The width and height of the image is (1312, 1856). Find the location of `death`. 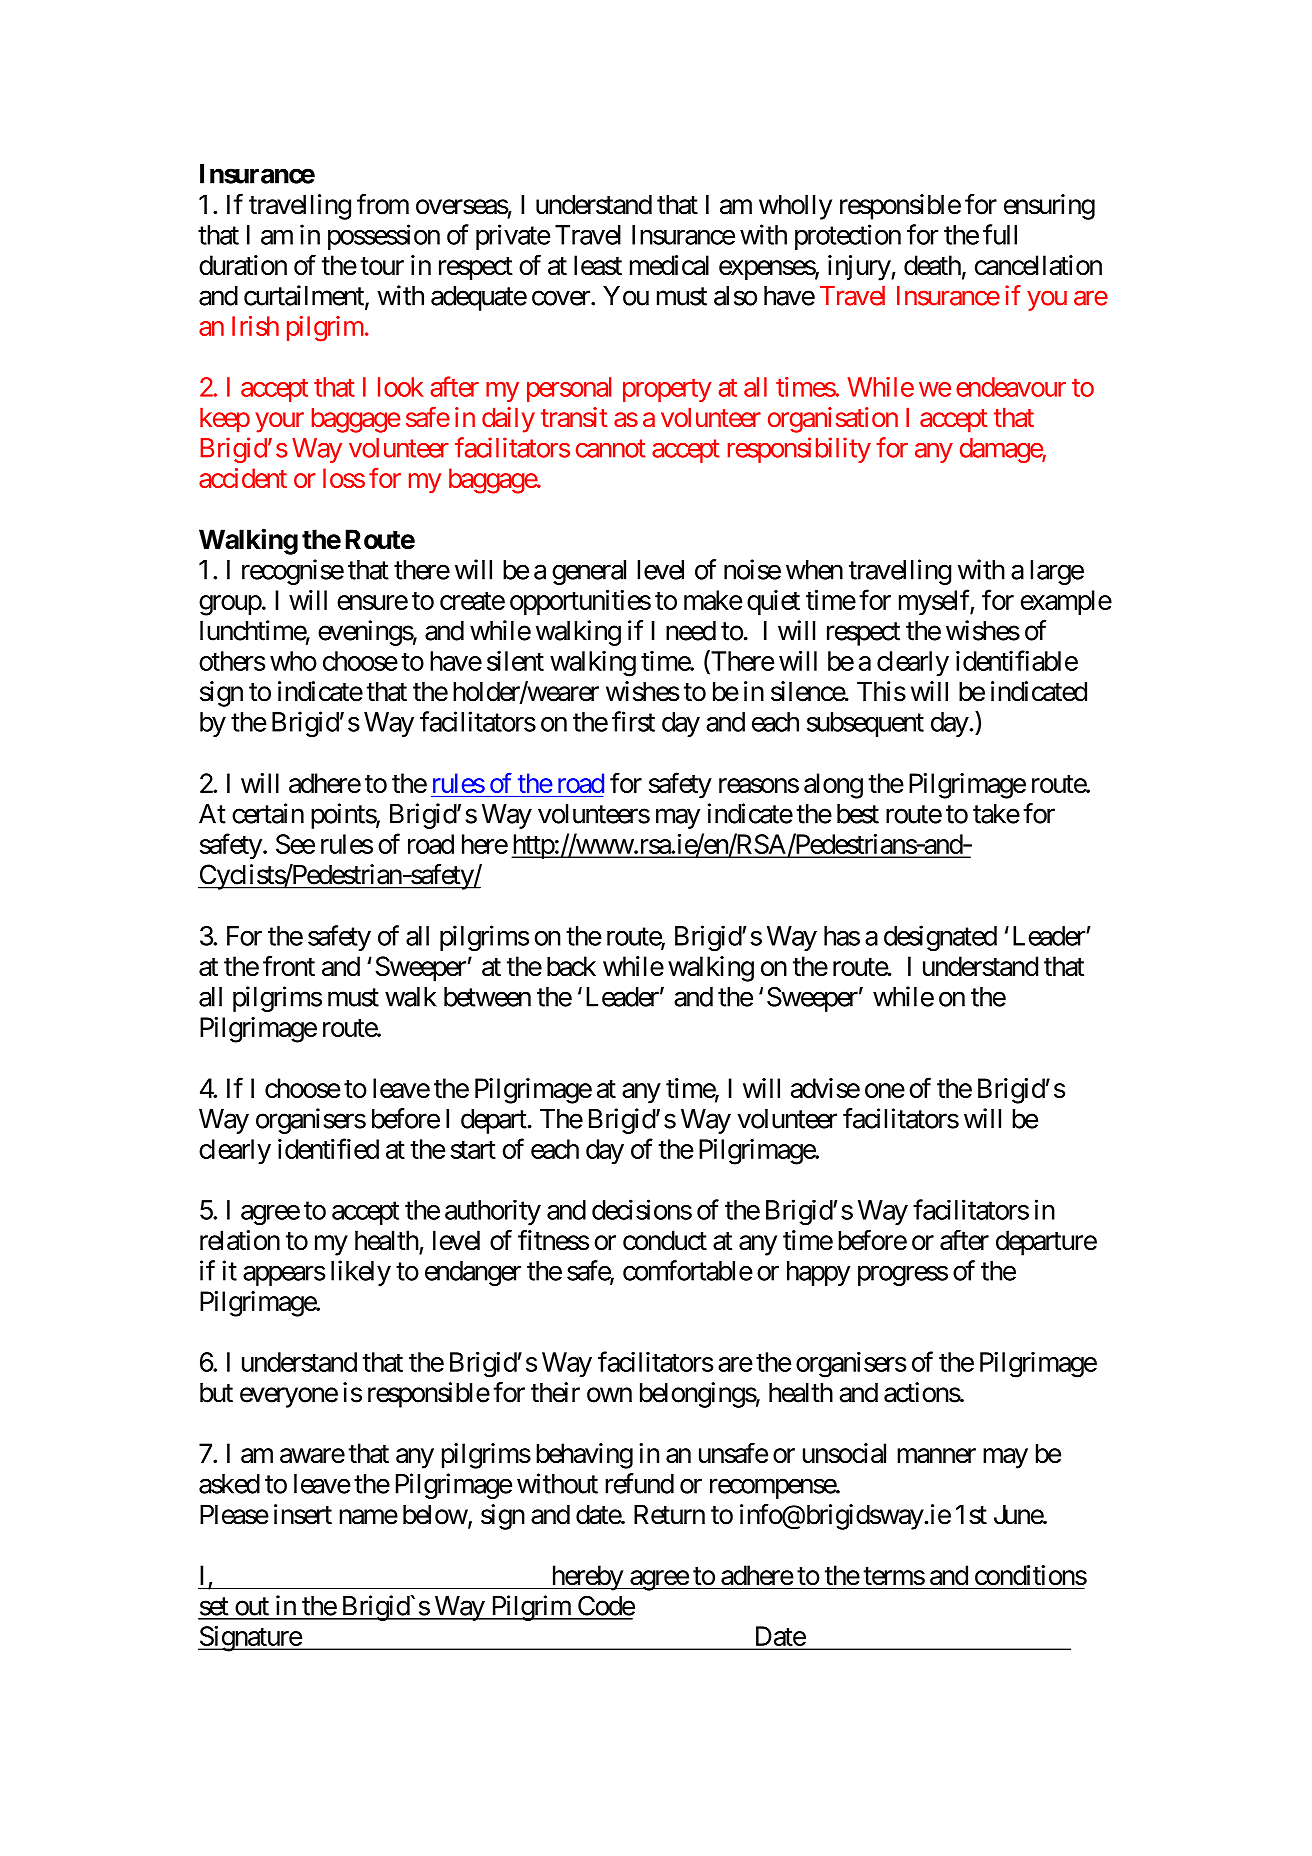

death is located at coordinates (932, 265).
